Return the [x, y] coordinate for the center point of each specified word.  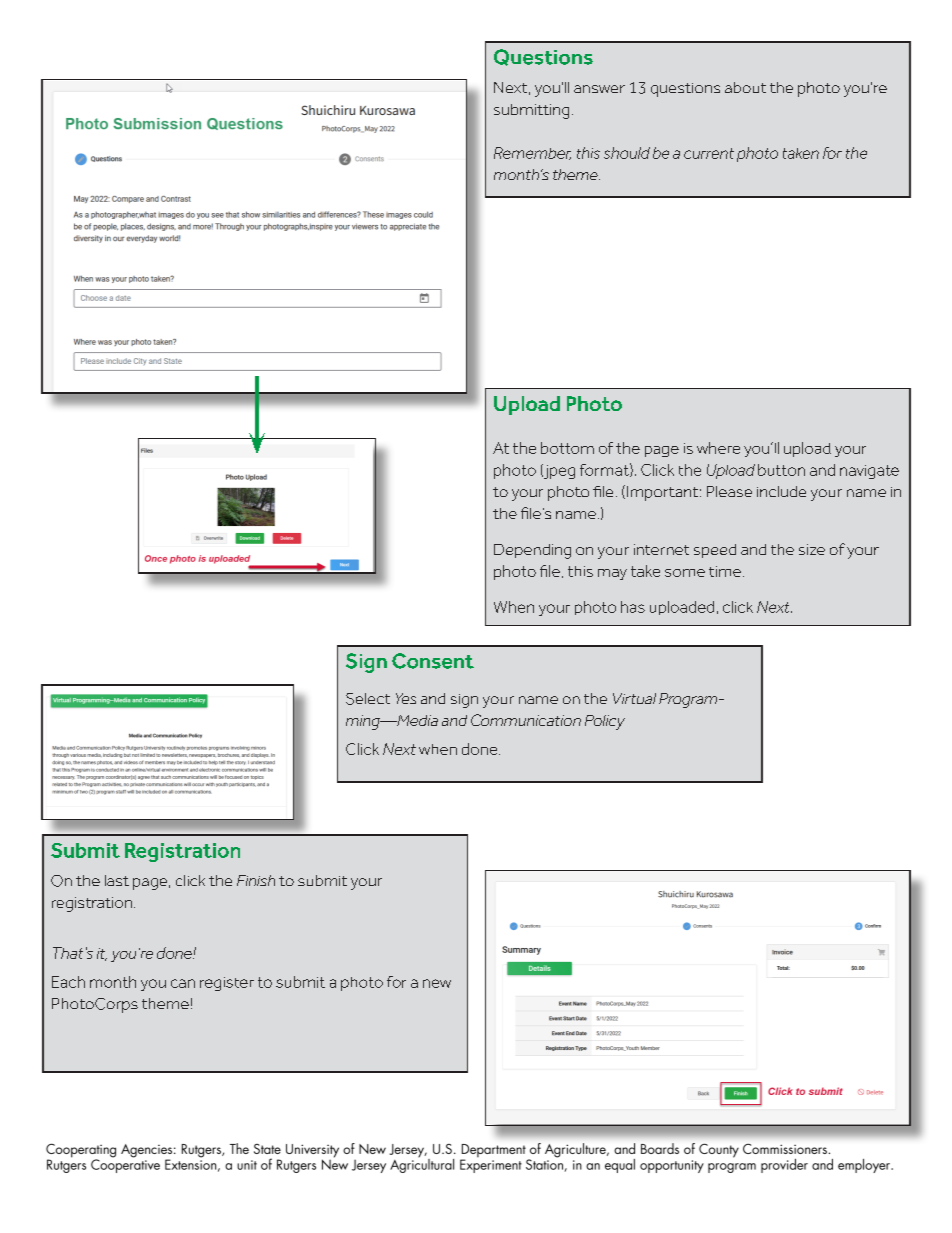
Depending [532, 551]
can [183, 983]
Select [368, 699]
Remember [532, 153]
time [725, 571]
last [117, 880]
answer [599, 89]
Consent [433, 661]
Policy [605, 722]
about [745, 87]
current [709, 153]
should [627, 153]
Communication [526, 720]
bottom [567, 448]
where [718, 448]
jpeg [558, 471]
